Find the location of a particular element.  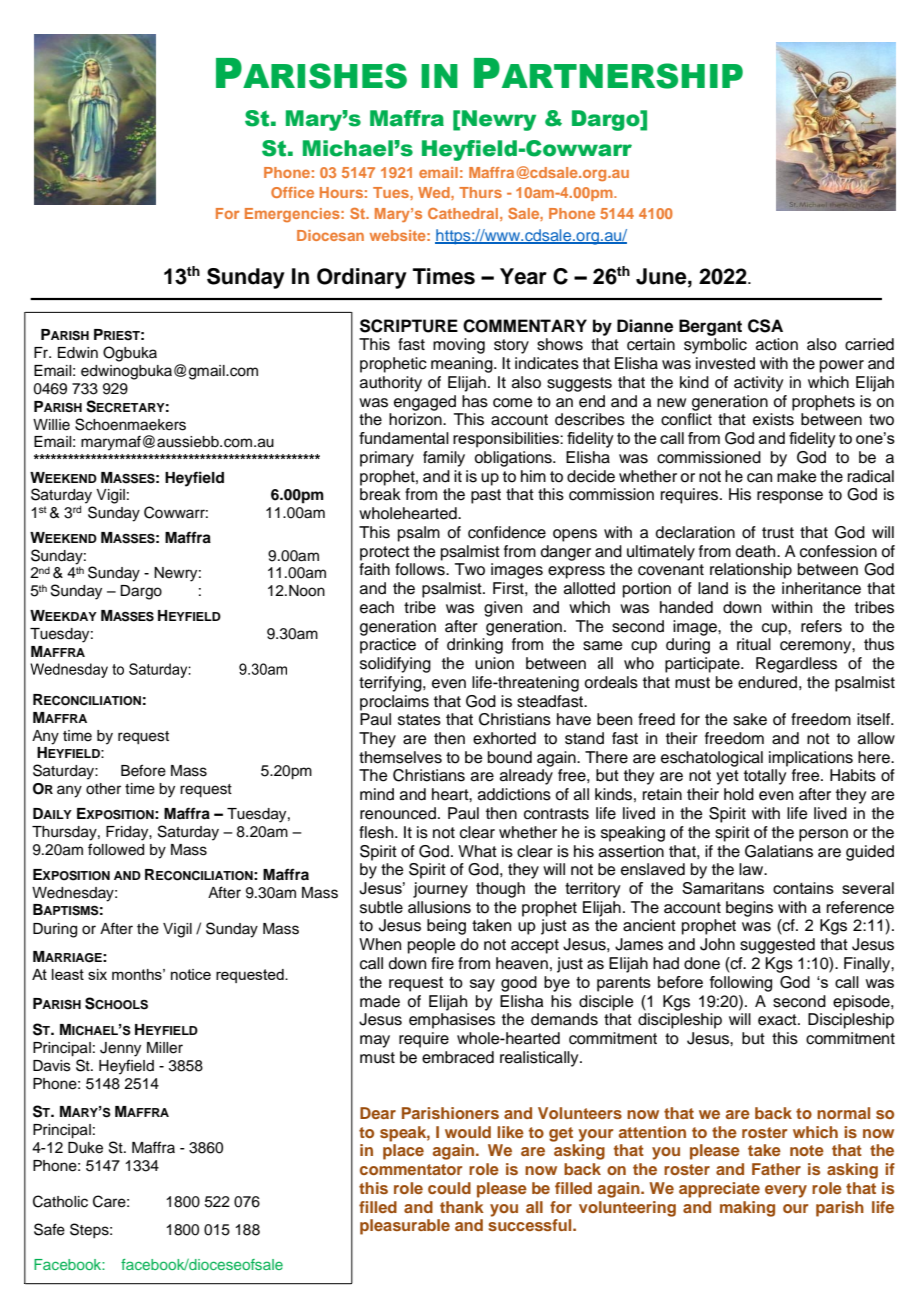

confidence is located at coordinates (507, 532).
